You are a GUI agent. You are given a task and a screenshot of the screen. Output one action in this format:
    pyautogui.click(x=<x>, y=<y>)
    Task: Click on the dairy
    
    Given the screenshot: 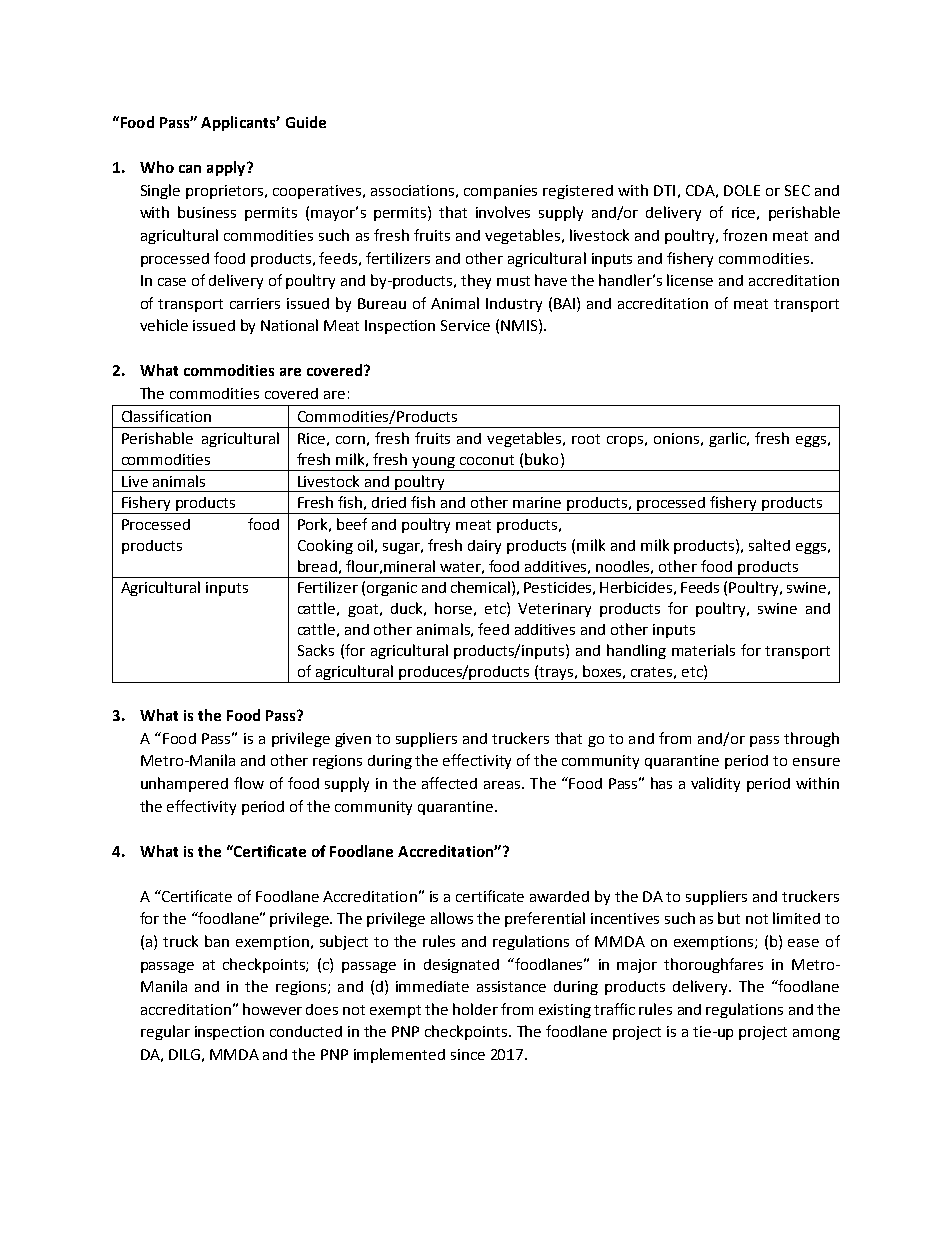 What is the action you would take?
    pyautogui.click(x=484, y=547)
